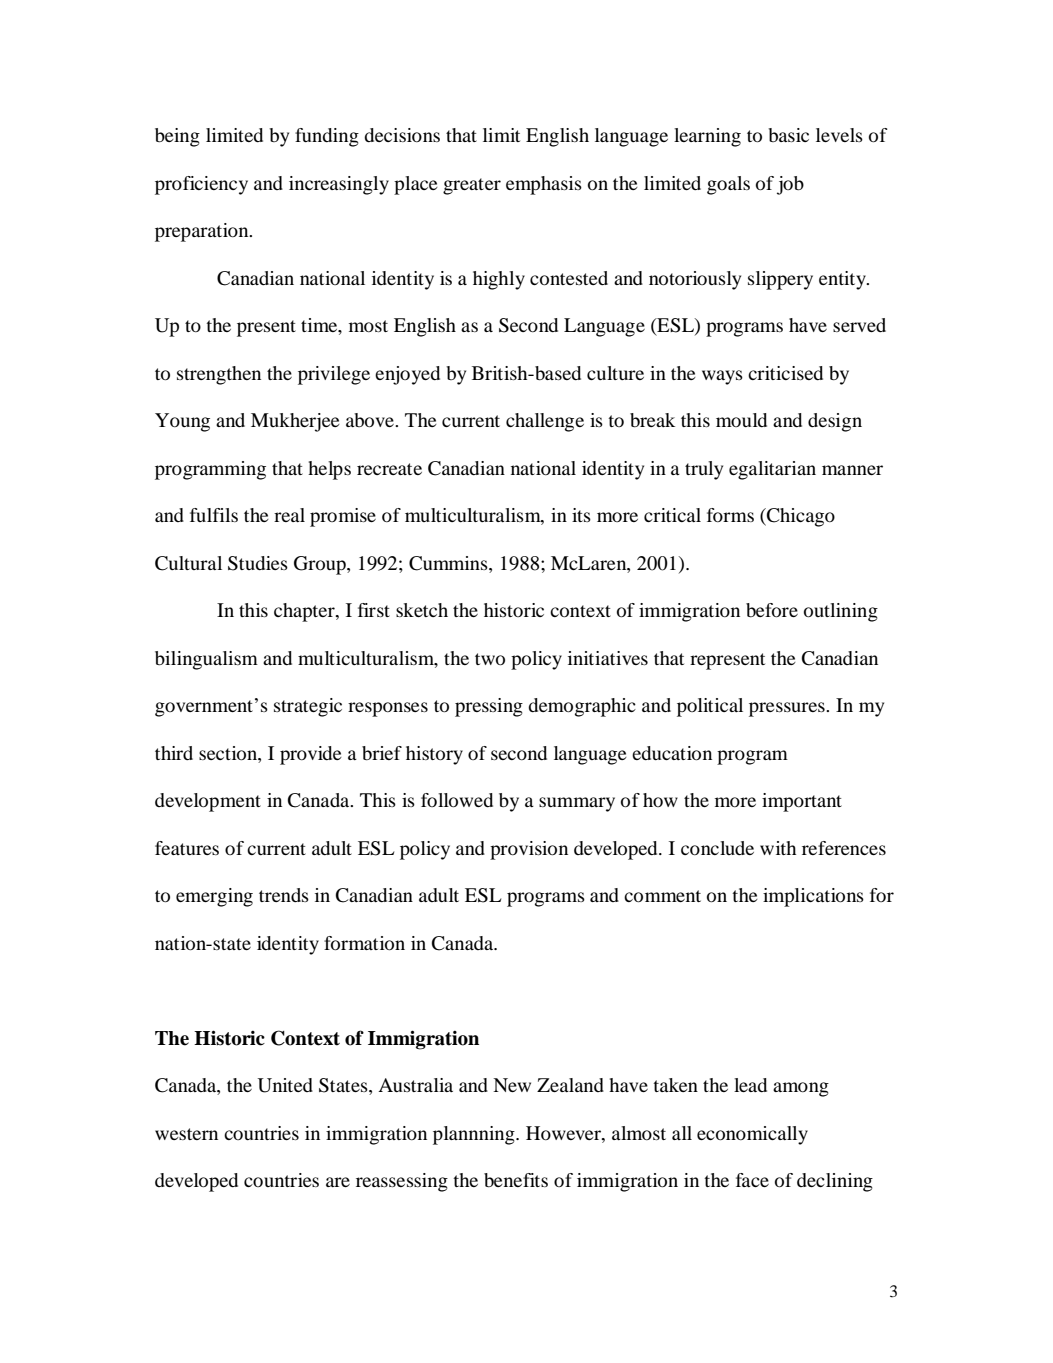  I want to click on chapter, so click(305, 612).
